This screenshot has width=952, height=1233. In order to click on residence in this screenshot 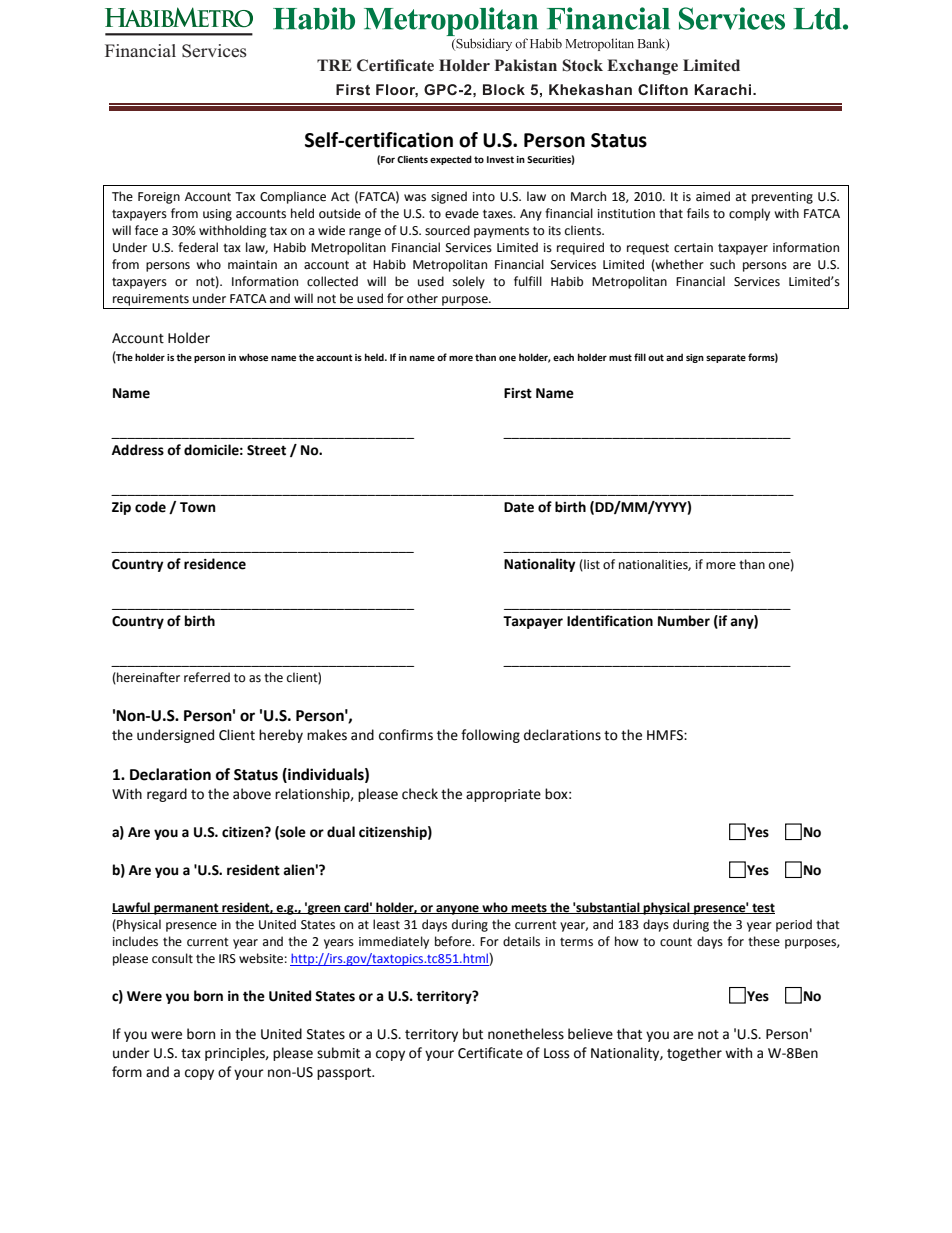, I will do `click(215, 564)`.
